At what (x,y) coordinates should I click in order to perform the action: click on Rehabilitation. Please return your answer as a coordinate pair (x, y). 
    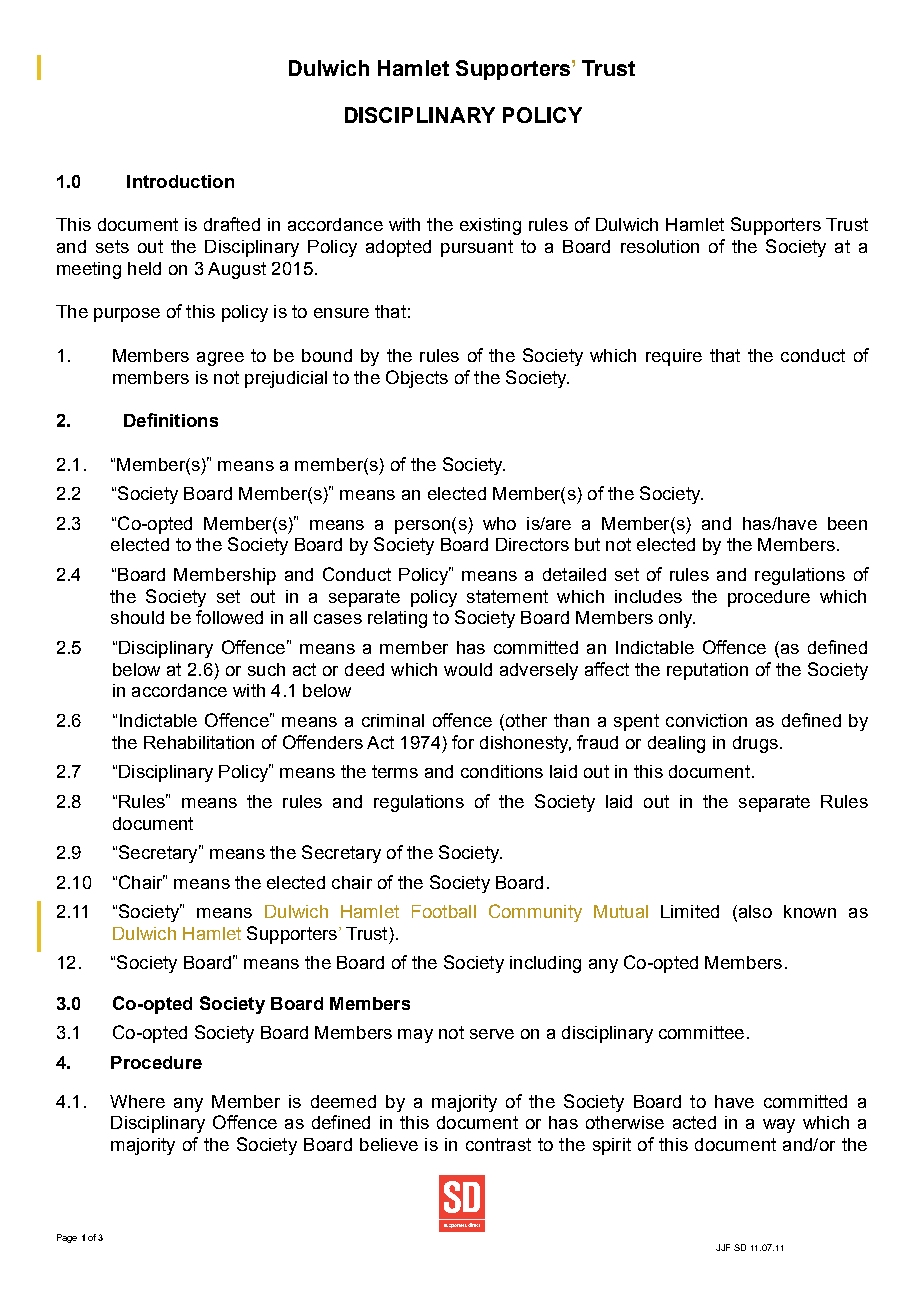
    Looking at the image, I should click on (199, 742).
